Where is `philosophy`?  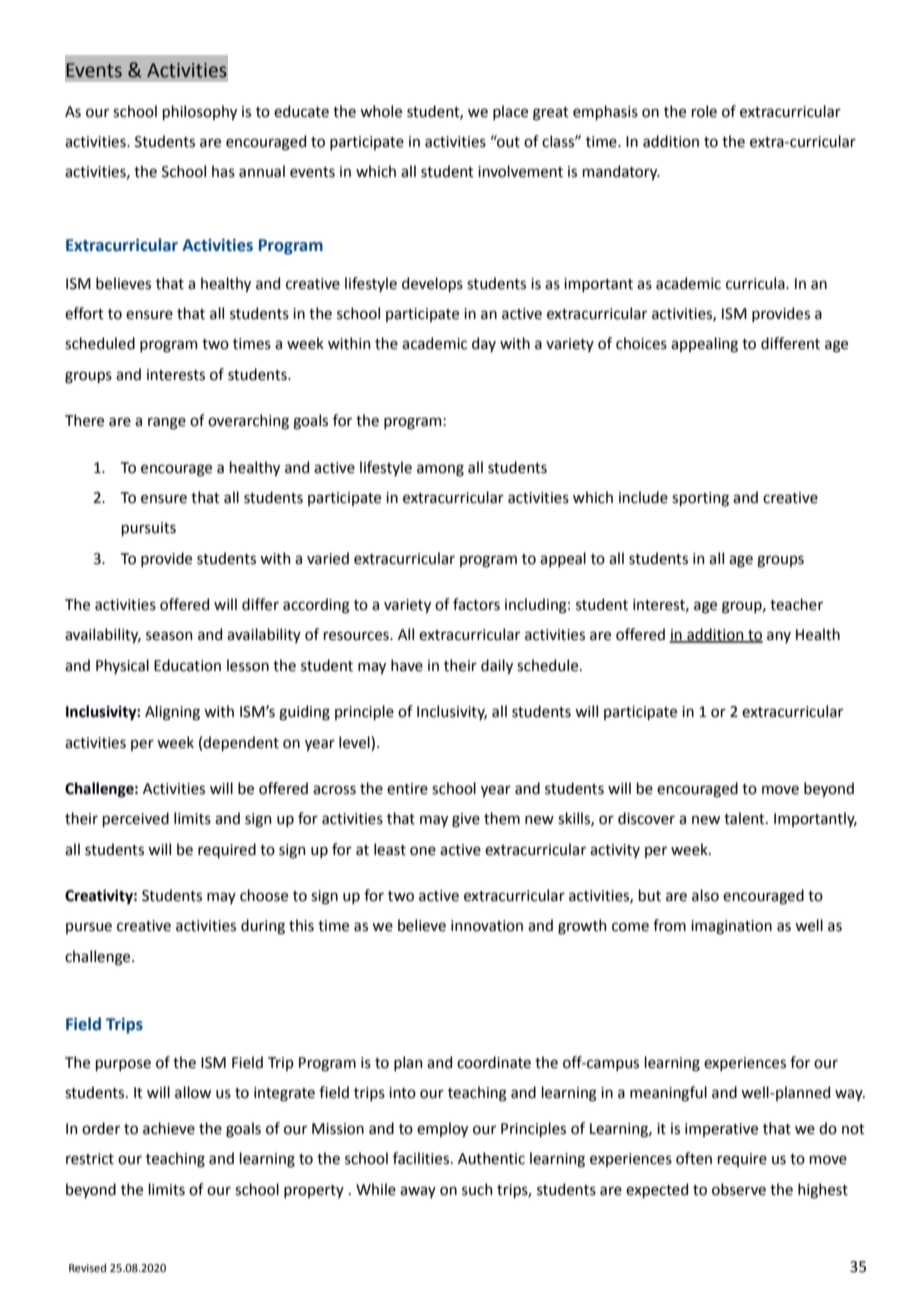
philosophy is located at coordinates (200, 112).
